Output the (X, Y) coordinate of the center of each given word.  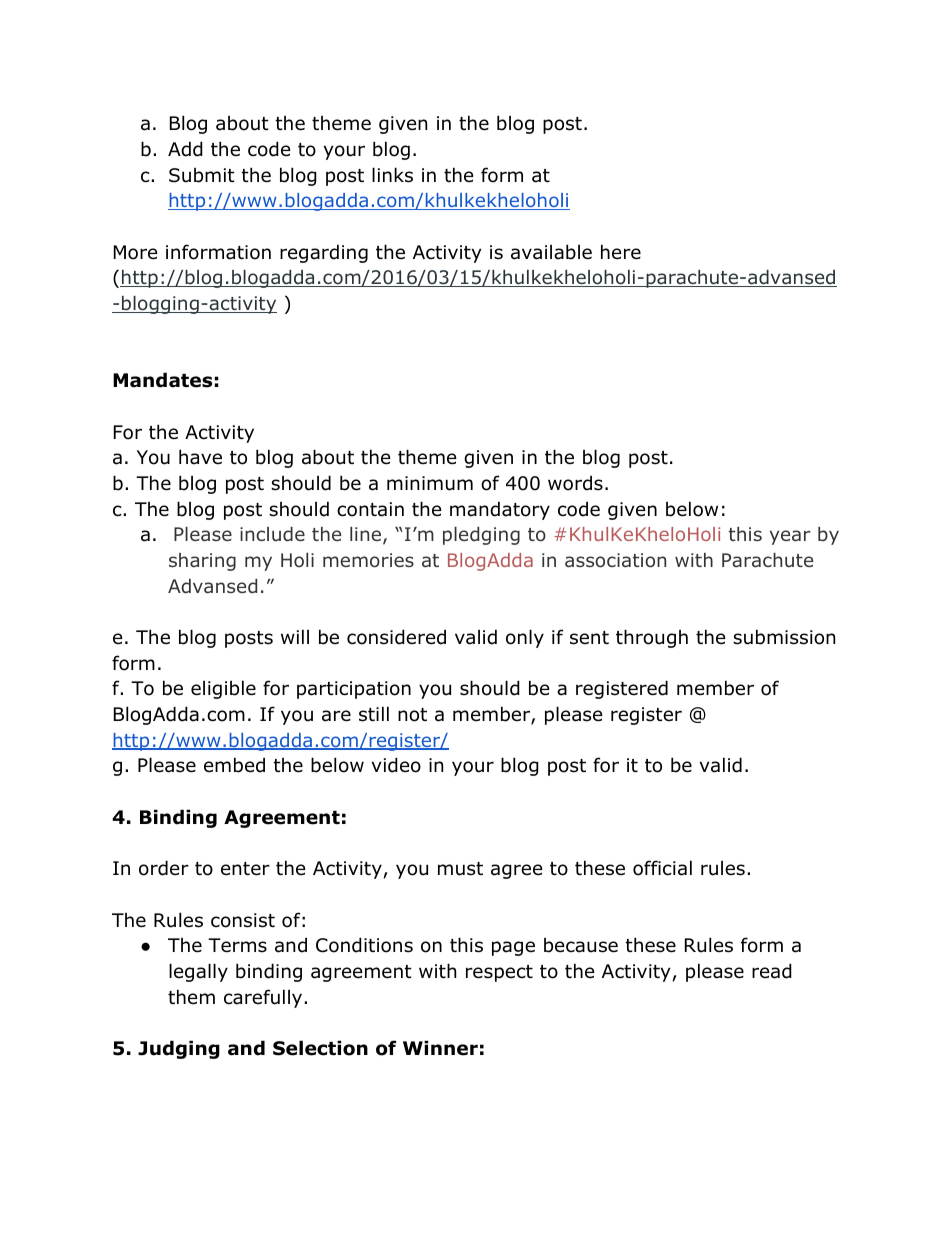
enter (245, 869)
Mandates (162, 380)
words (575, 483)
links (392, 175)
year (790, 537)
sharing (202, 562)
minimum (430, 483)
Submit (202, 175)
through (652, 638)
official (662, 868)
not (412, 715)
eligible (223, 689)
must (460, 869)
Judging (179, 1049)
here (621, 252)
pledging (481, 536)
